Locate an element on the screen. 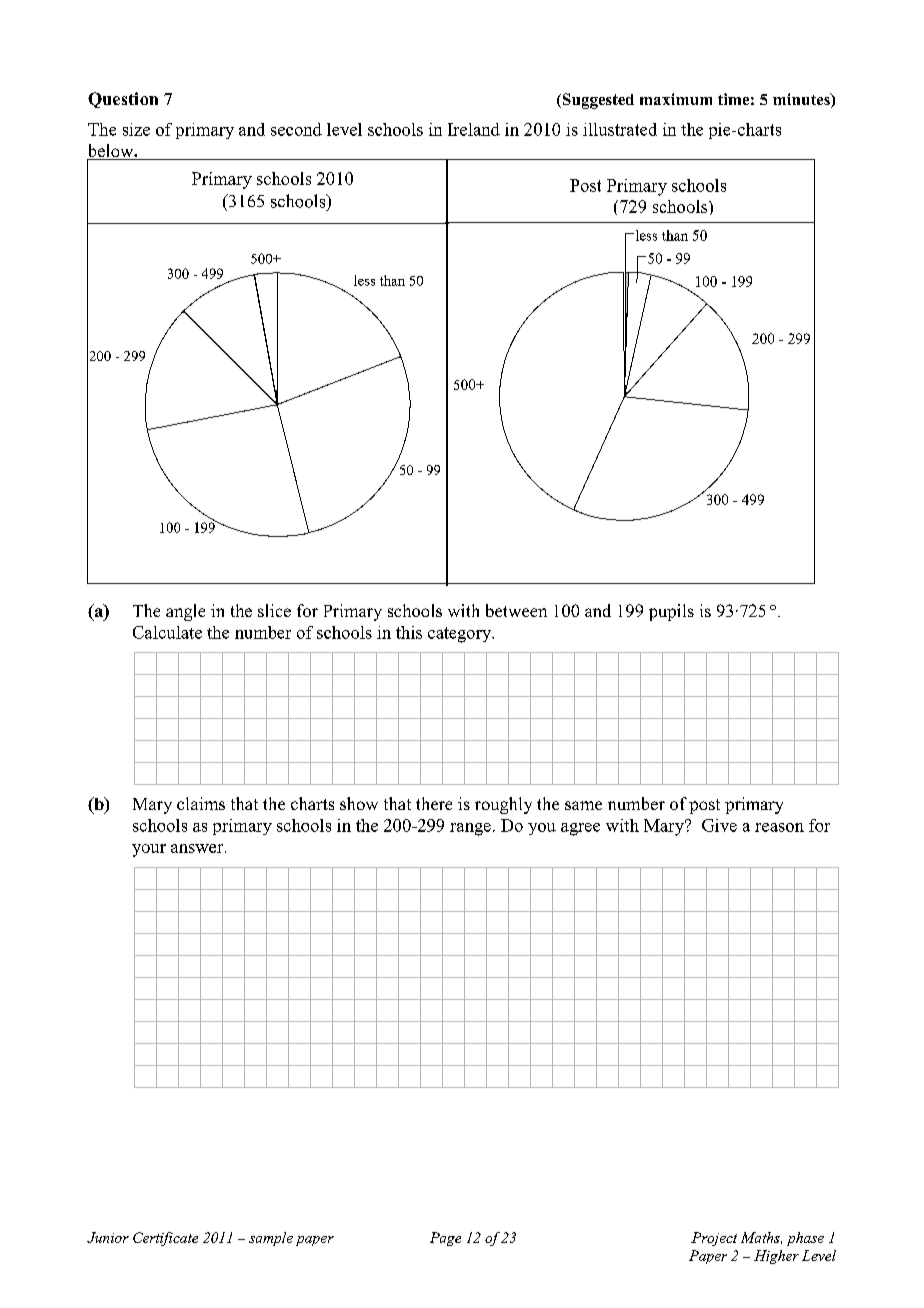  Give is located at coordinates (719, 825).
